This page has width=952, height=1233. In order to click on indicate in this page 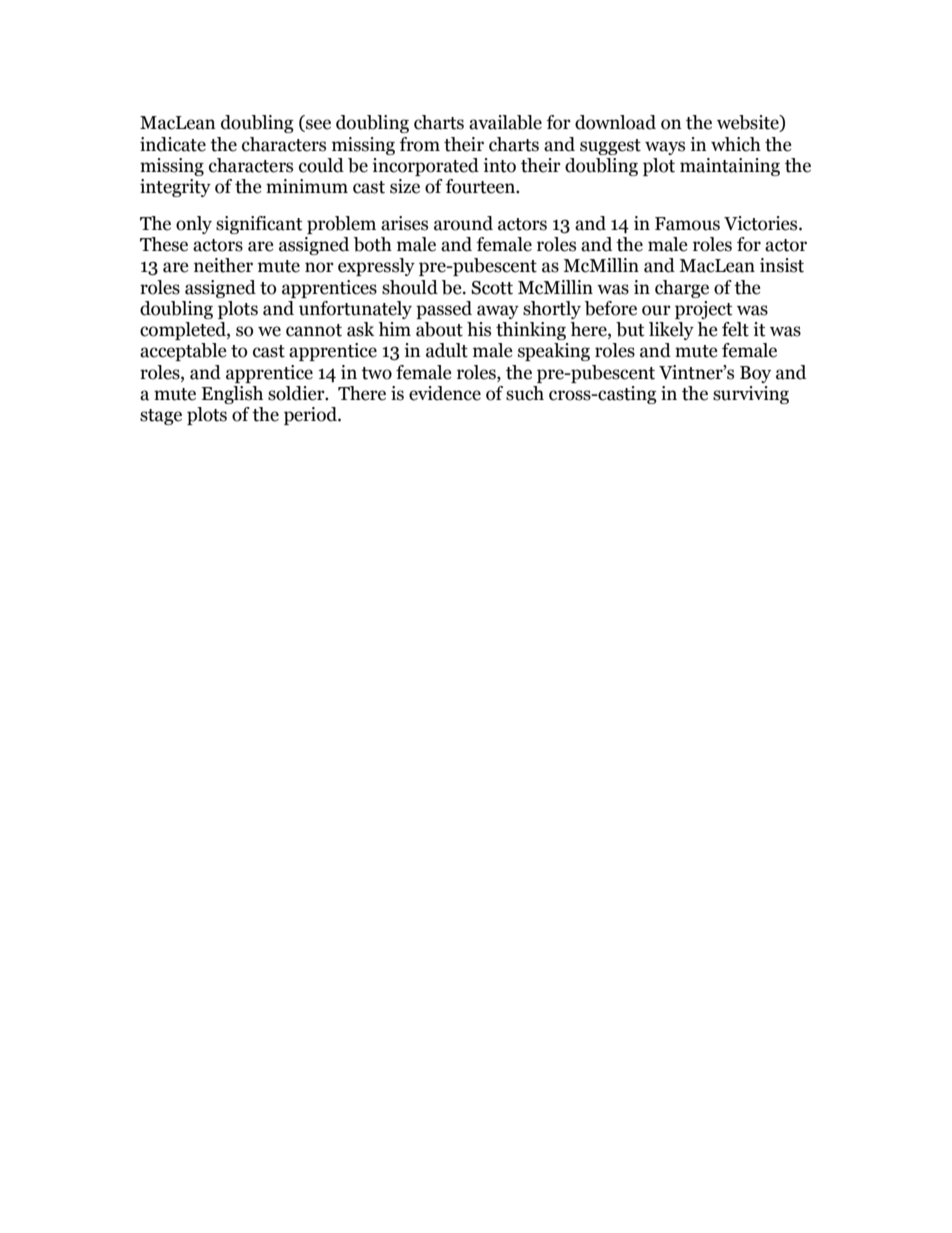, I will do `click(173, 144)`.
